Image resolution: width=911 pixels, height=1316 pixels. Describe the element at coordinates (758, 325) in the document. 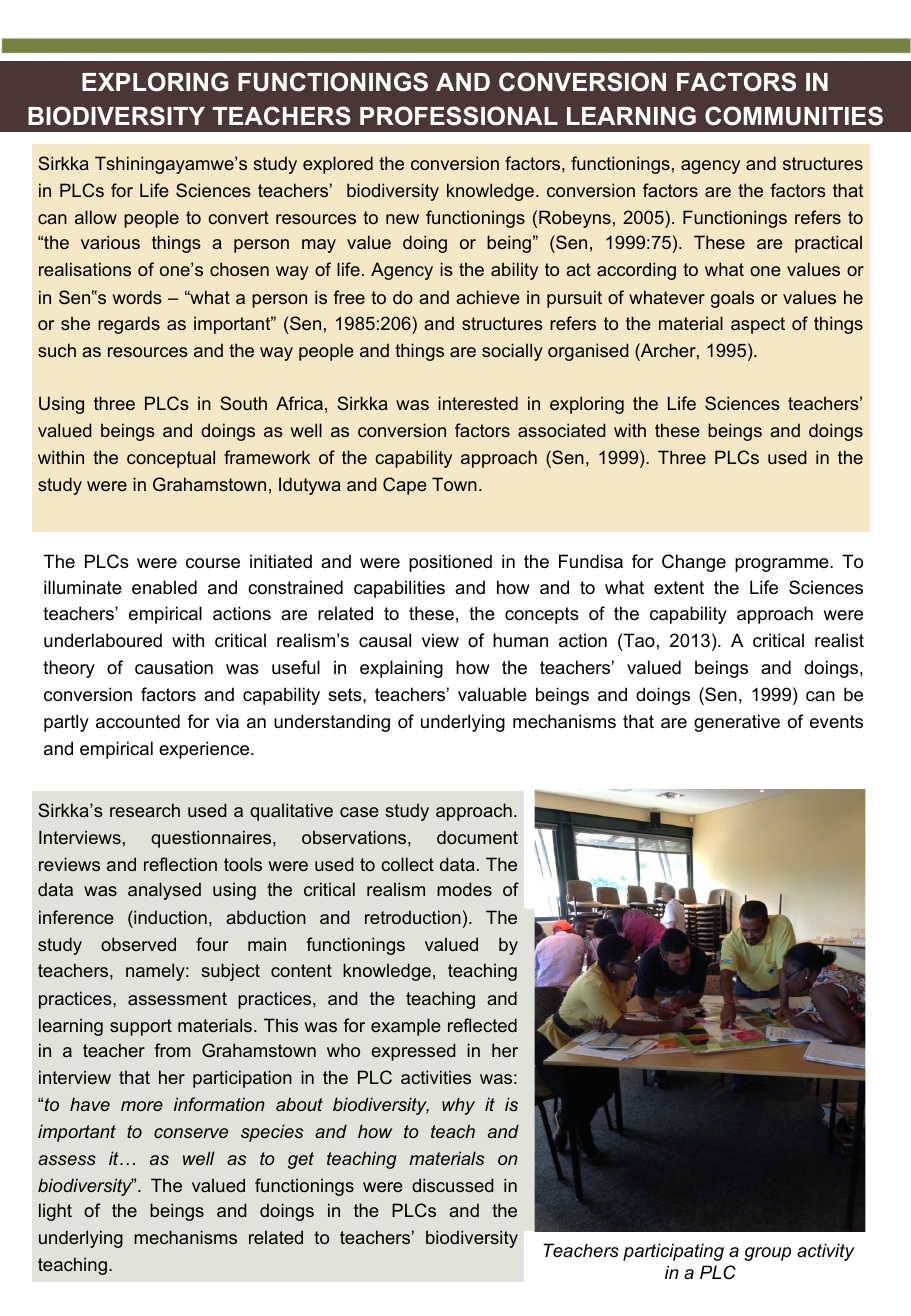

I see `aspect` at that location.
